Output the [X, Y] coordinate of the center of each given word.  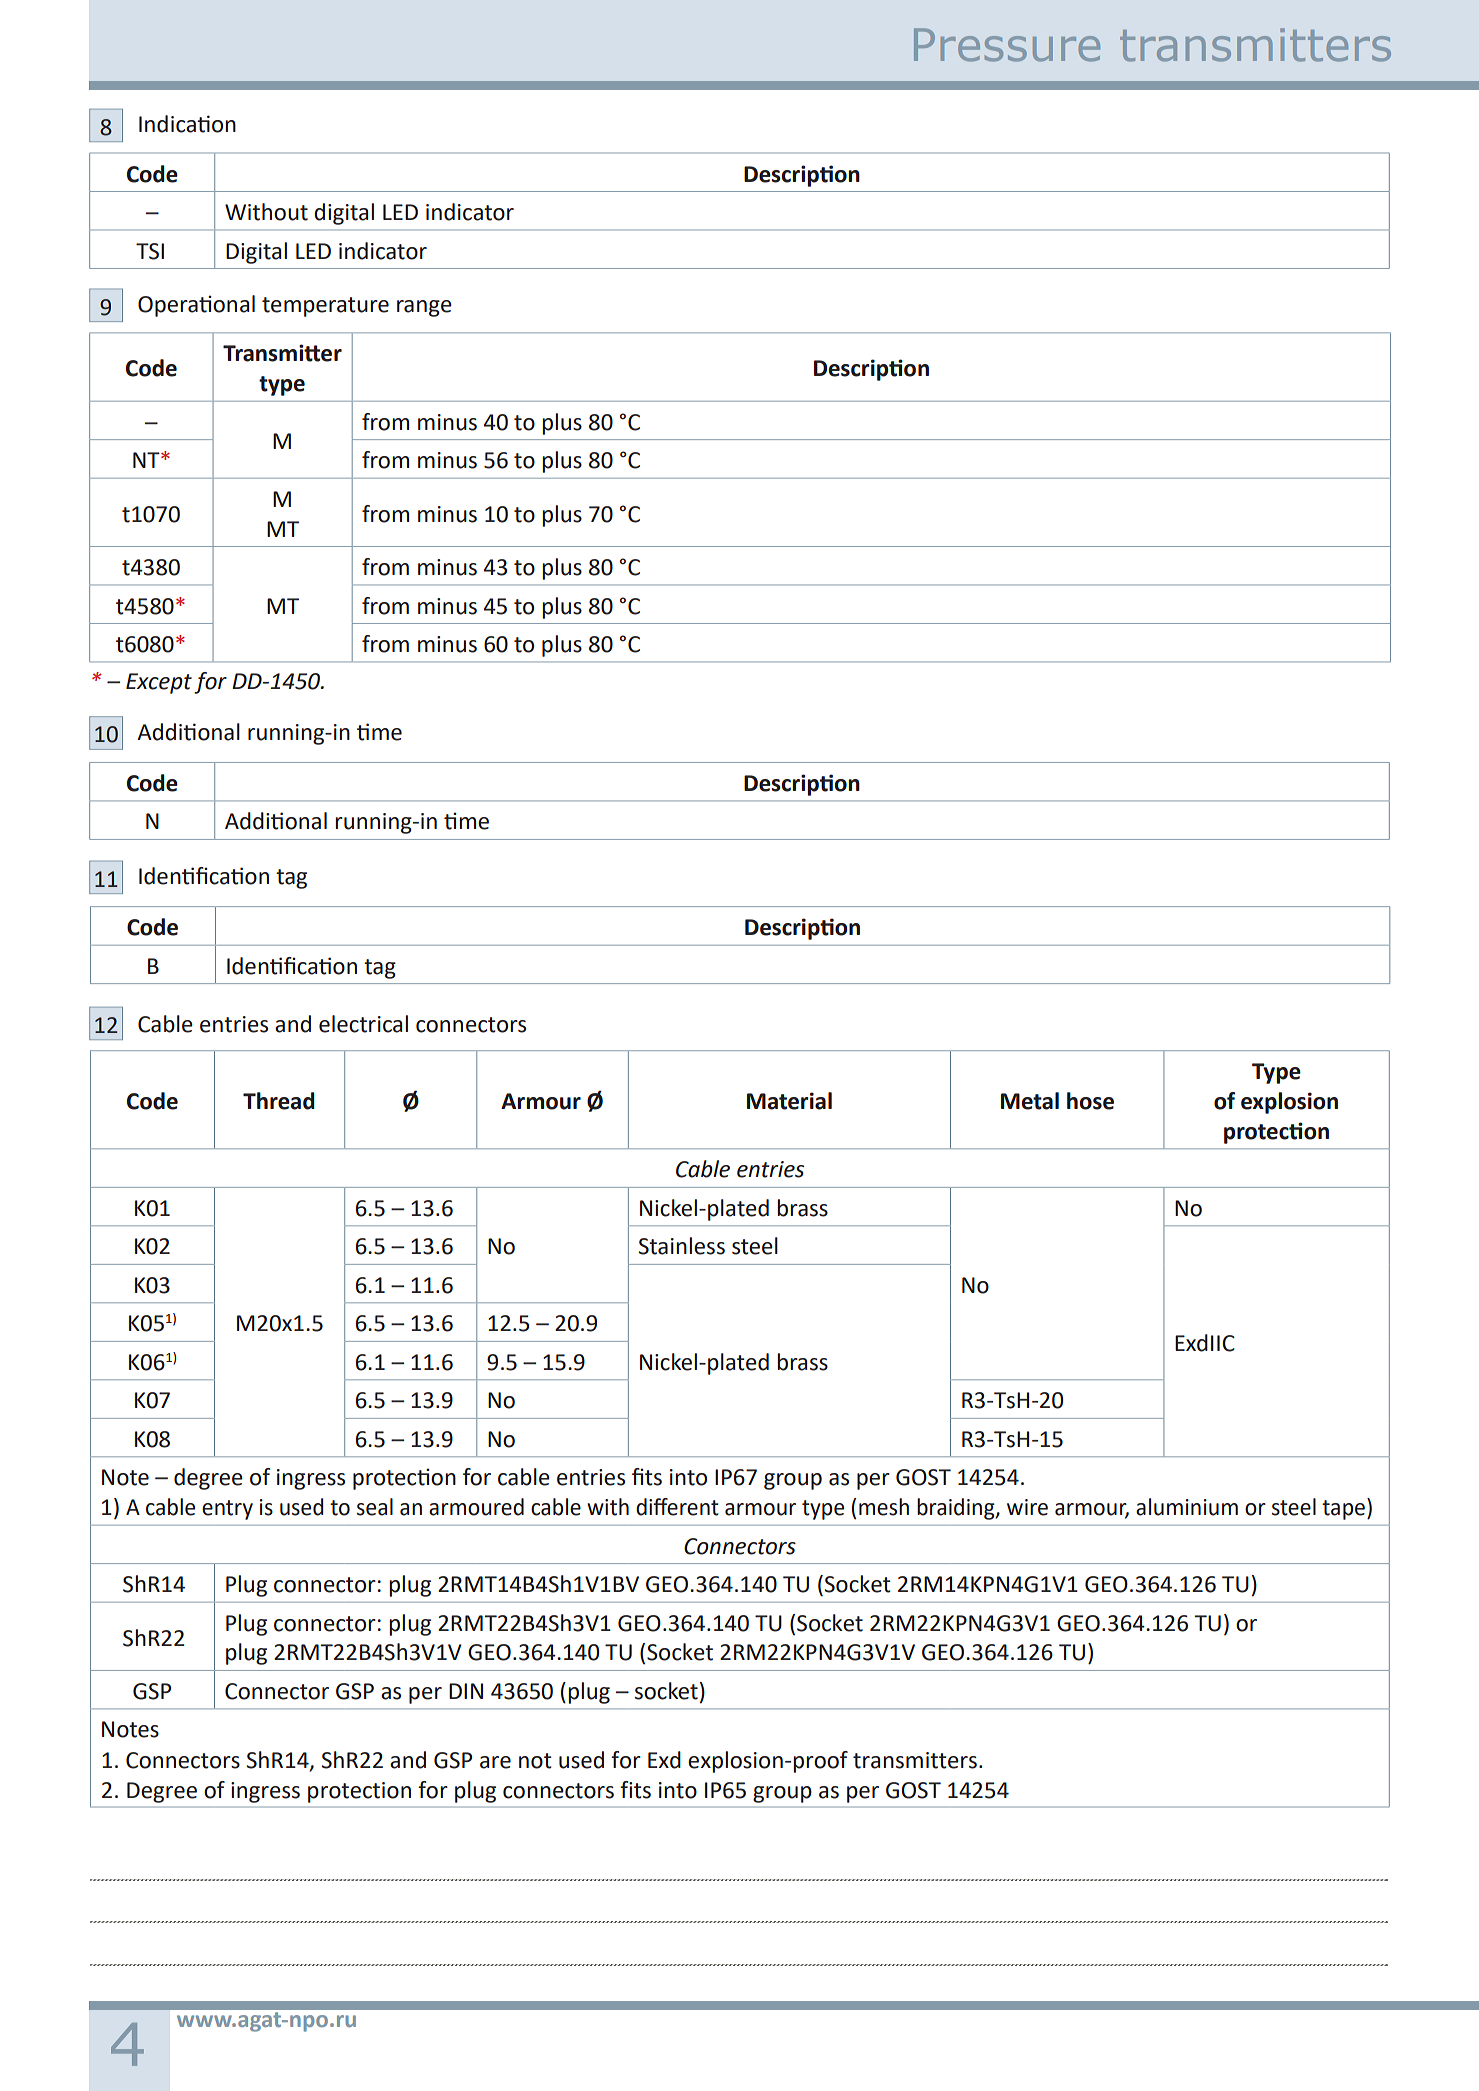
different [677, 1507]
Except [159, 683]
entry [227, 1510]
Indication [187, 124]
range [424, 308]
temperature [325, 307]
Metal [1030, 1101]
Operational [196, 306]
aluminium [1187, 1507]
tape [1343, 1510]
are [495, 1762]
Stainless [682, 1246]
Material [789, 1101]
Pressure [1007, 45]
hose [1090, 1101]
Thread [279, 1101]
